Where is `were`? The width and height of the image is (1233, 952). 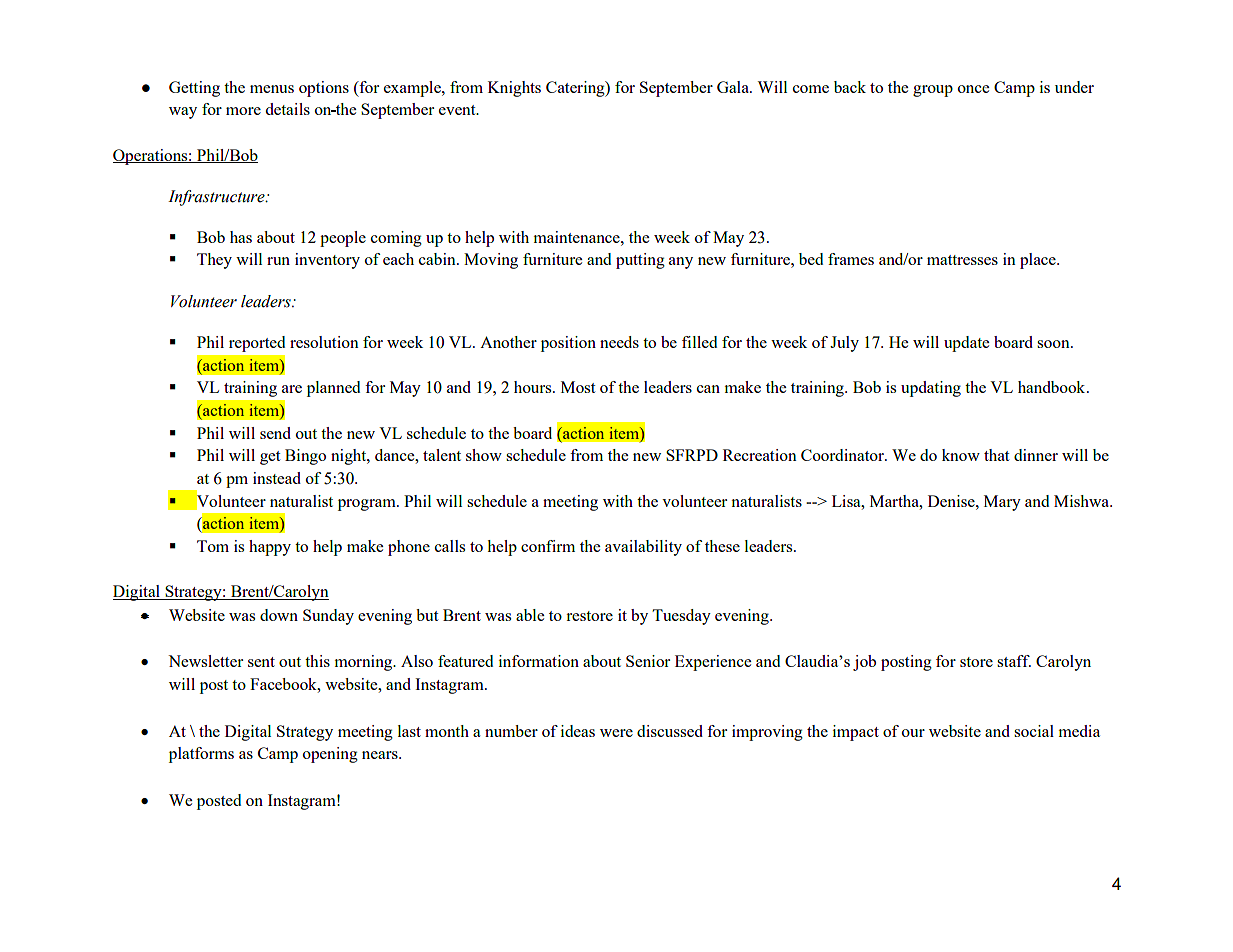
were is located at coordinates (616, 733).
